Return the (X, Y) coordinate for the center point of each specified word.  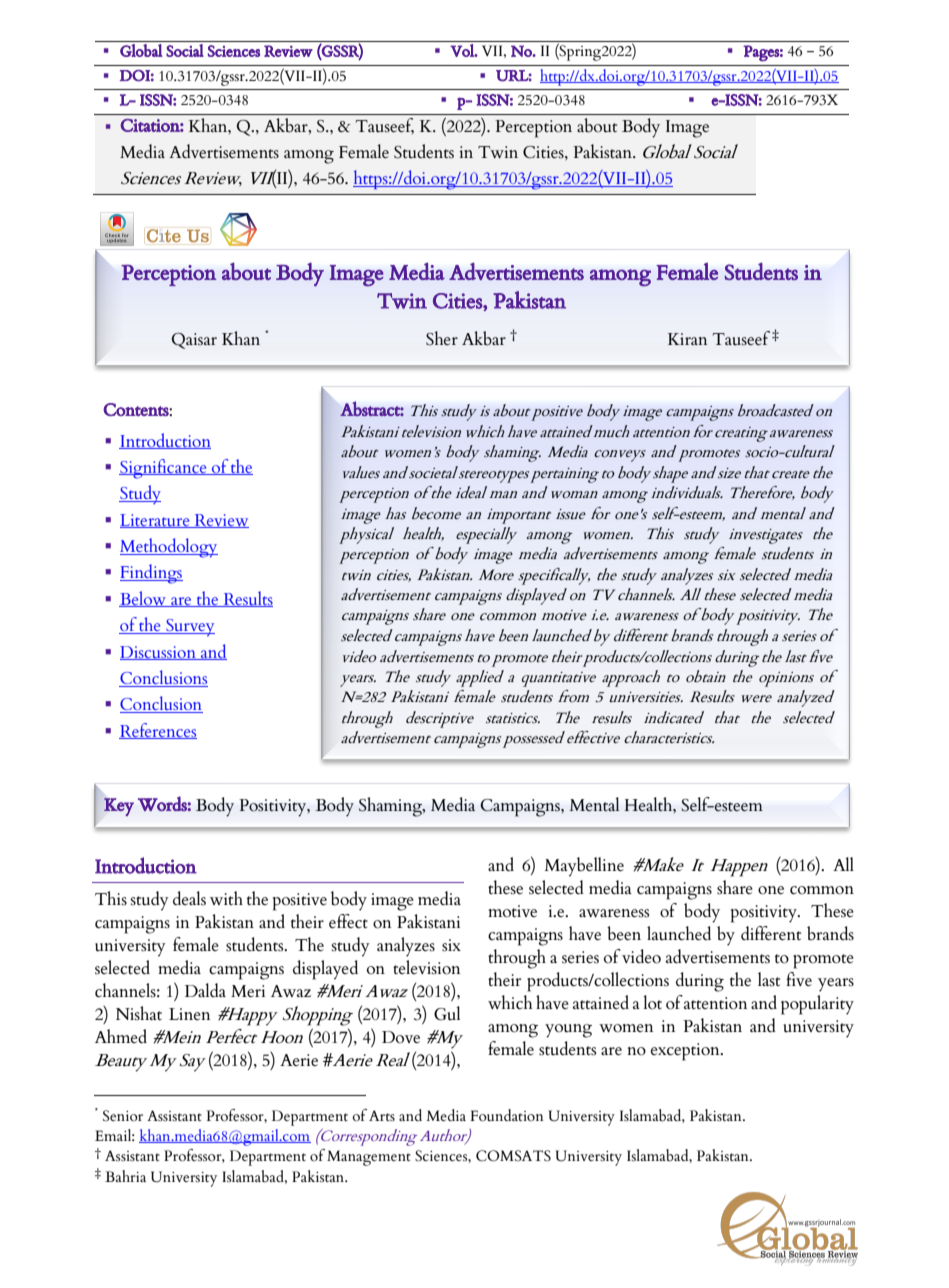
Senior (123, 1116)
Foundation (507, 1115)
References (158, 731)
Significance (164, 469)
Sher (442, 338)
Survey (189, 627)
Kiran (688, 339)
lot (652, 1002)
